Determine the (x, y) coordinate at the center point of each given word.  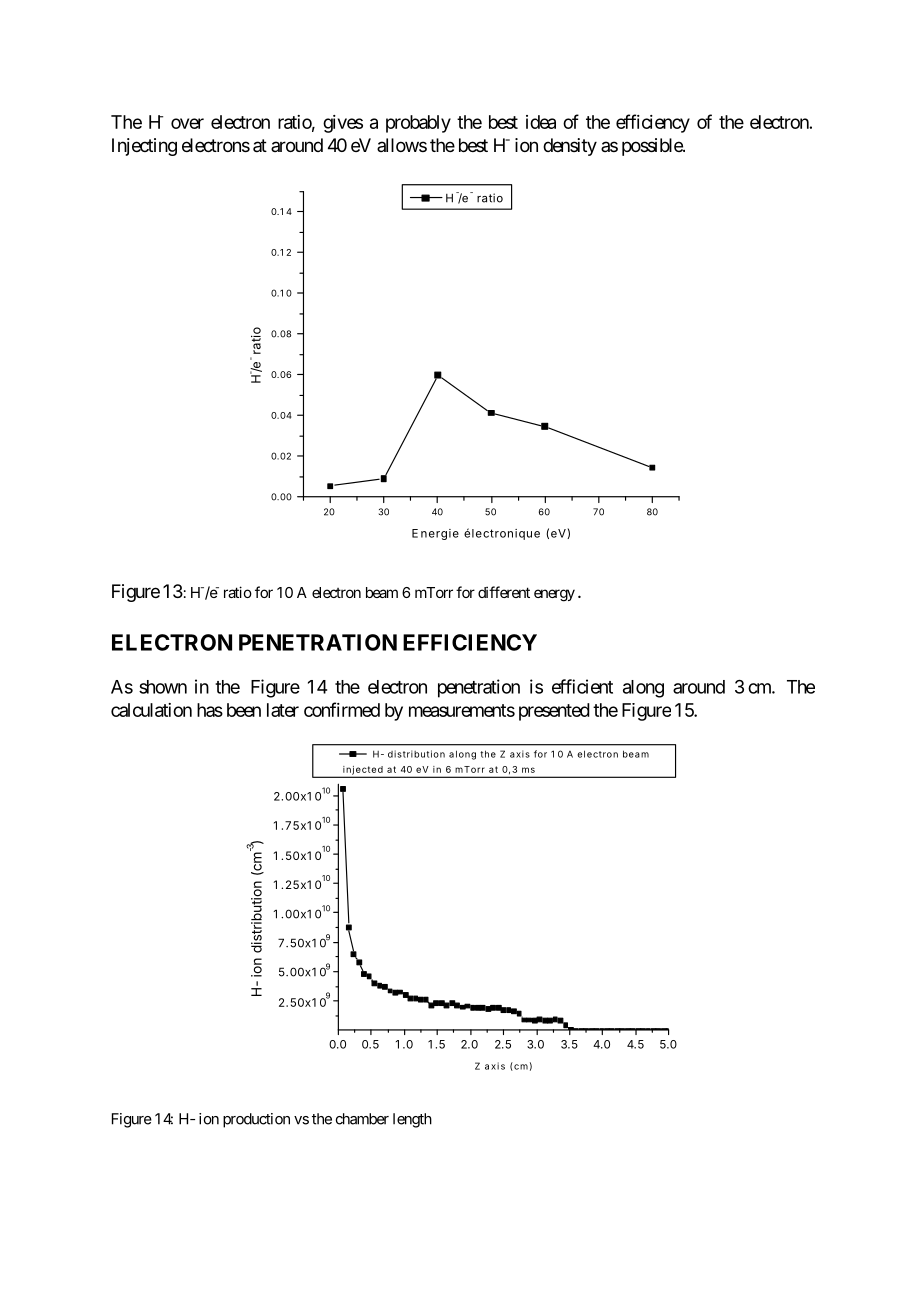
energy (554, 595)
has (210, 710)
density (570, 147)
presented (554, 712)
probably (418, 124)
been (244, 710)
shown (163, 687)
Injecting (144, 147)
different (504, 592)
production (256, 1120)
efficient (582, 686)
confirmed (342, 709)
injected (363, 771)
